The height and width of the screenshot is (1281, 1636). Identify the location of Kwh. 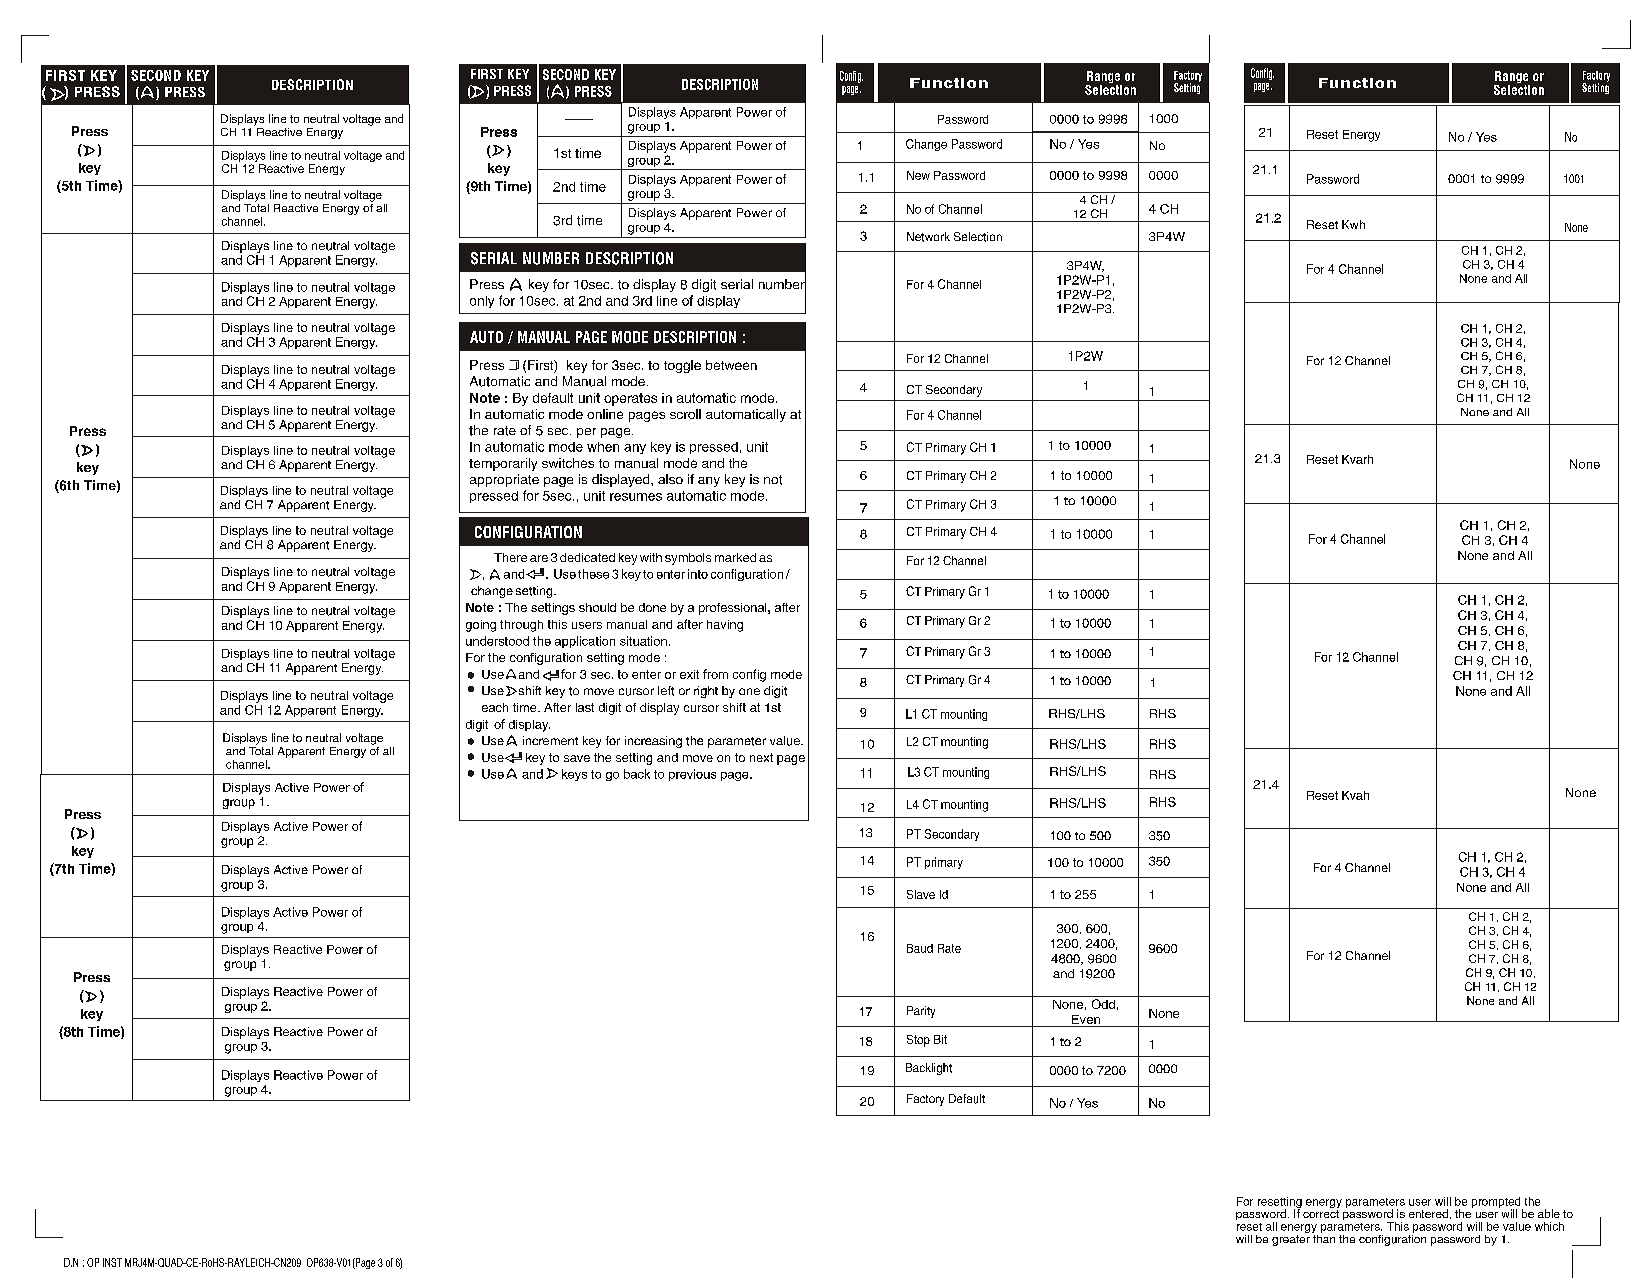
(1353, 224).
